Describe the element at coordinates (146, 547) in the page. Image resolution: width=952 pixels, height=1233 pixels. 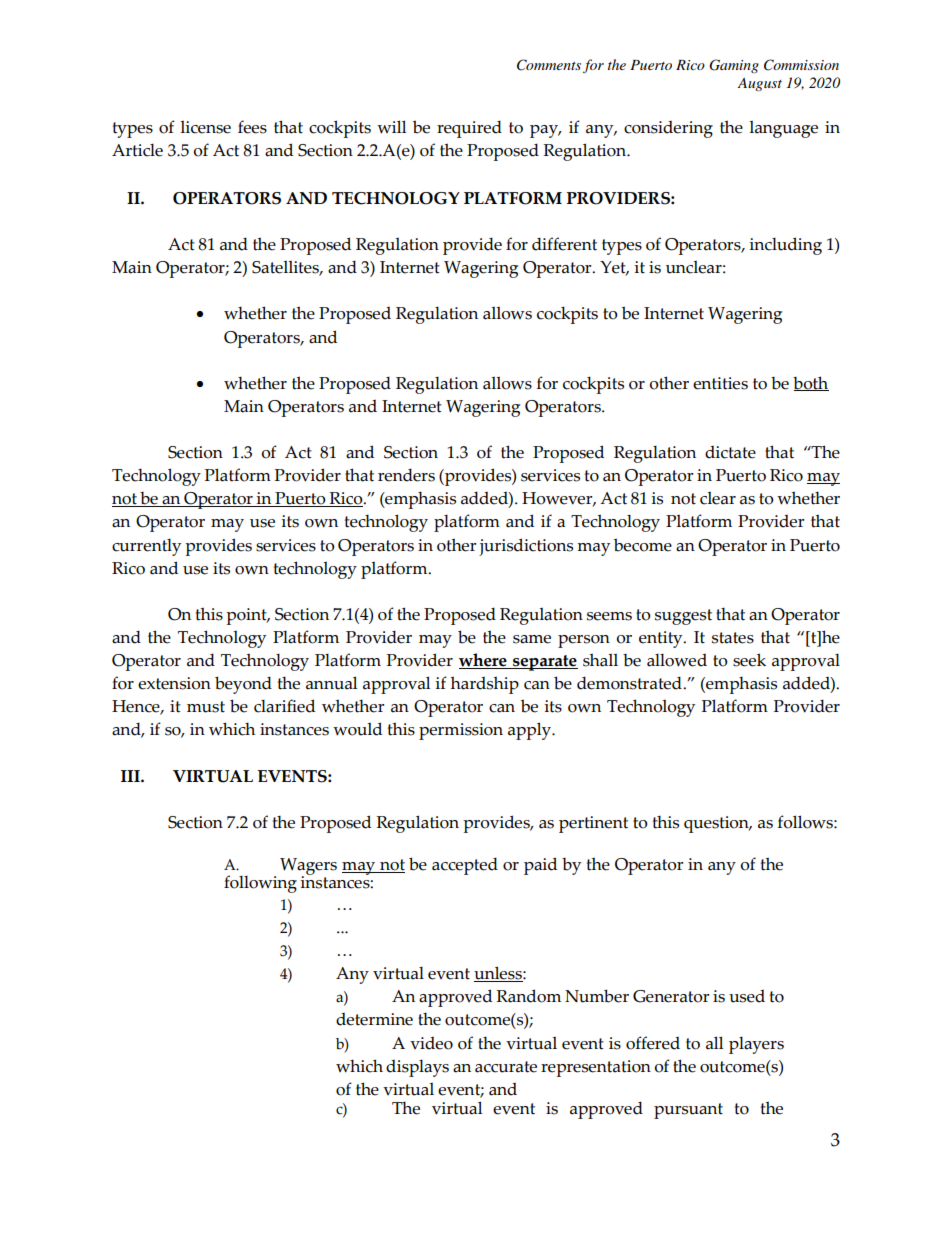
I see `currently` at that location.
